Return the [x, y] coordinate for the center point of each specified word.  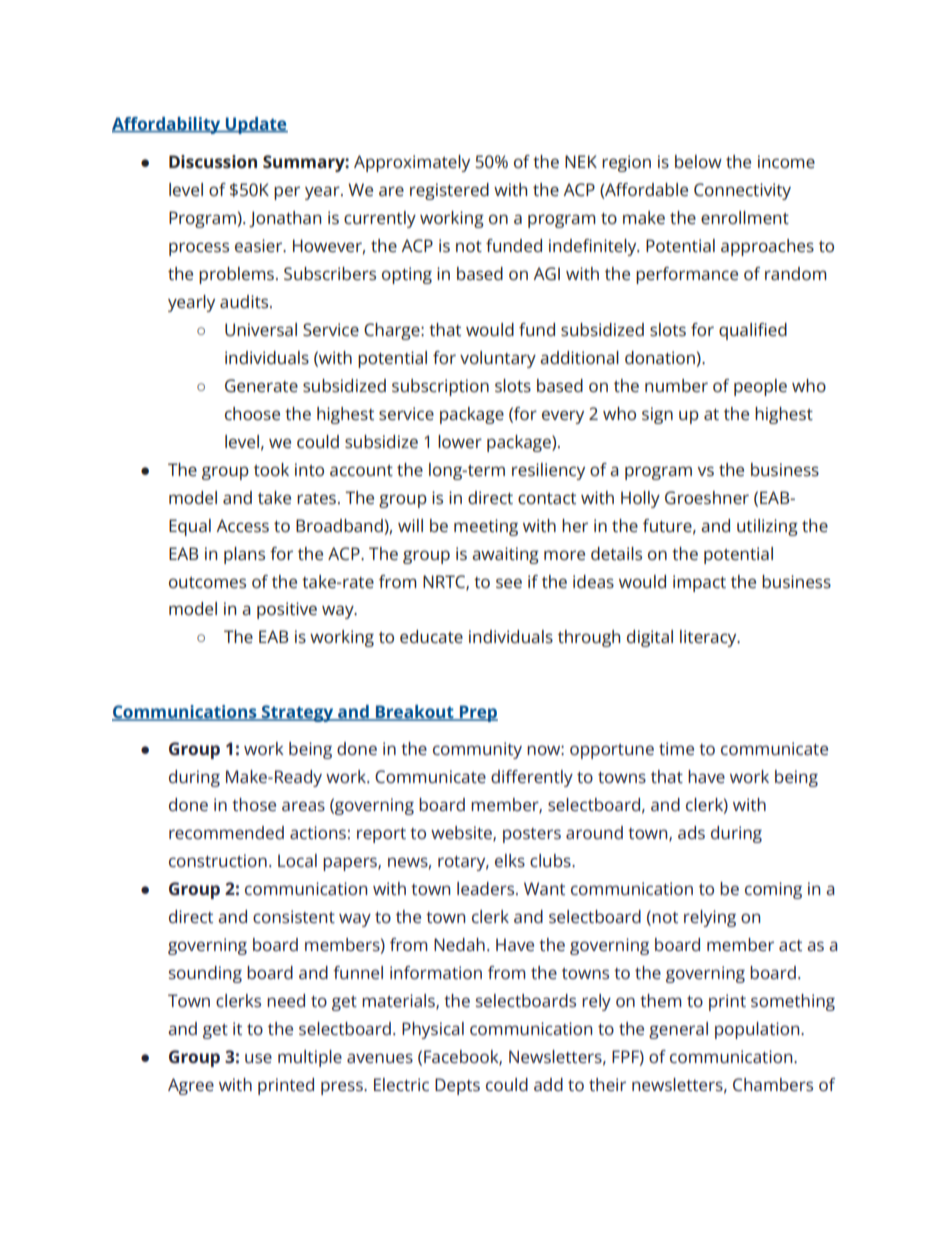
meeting [486, 527]
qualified [753, 331]
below [698, 162]
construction [218, 860]
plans [244, 555]
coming [773, 890]
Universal [261, 329]
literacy [709, 638]
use [258, 1058]
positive [287, 610]
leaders [487, 888]
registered [449, 191]
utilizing [767, 527]
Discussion [213, 162]
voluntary [498, 359]
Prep [477, 713]
